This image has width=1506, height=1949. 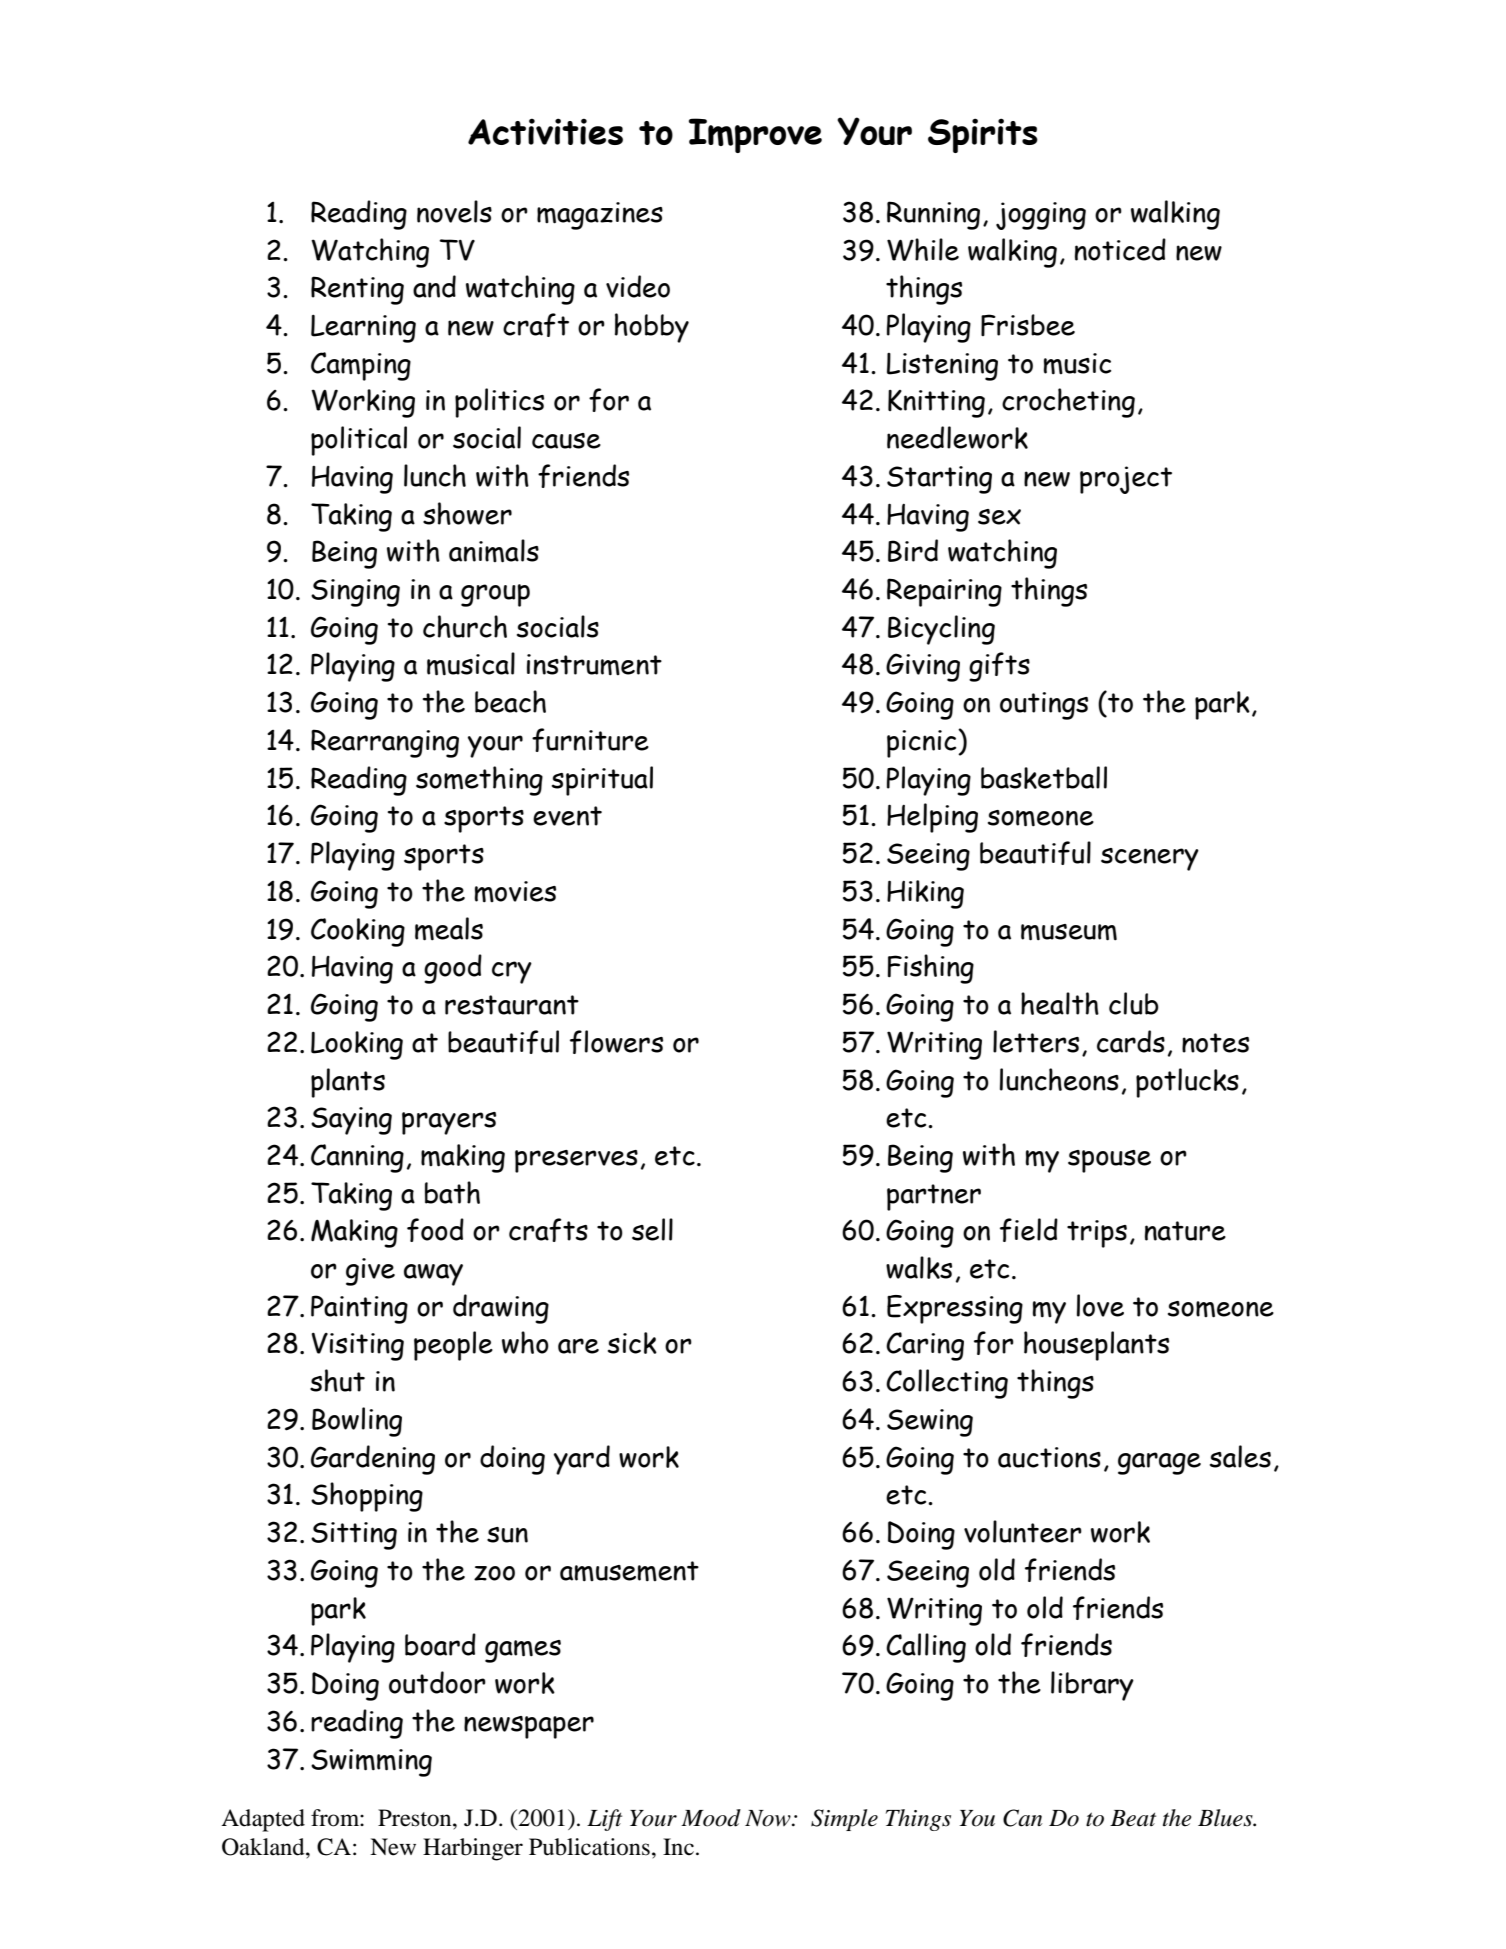 I want to click on political, so click(x=359, y=441).
